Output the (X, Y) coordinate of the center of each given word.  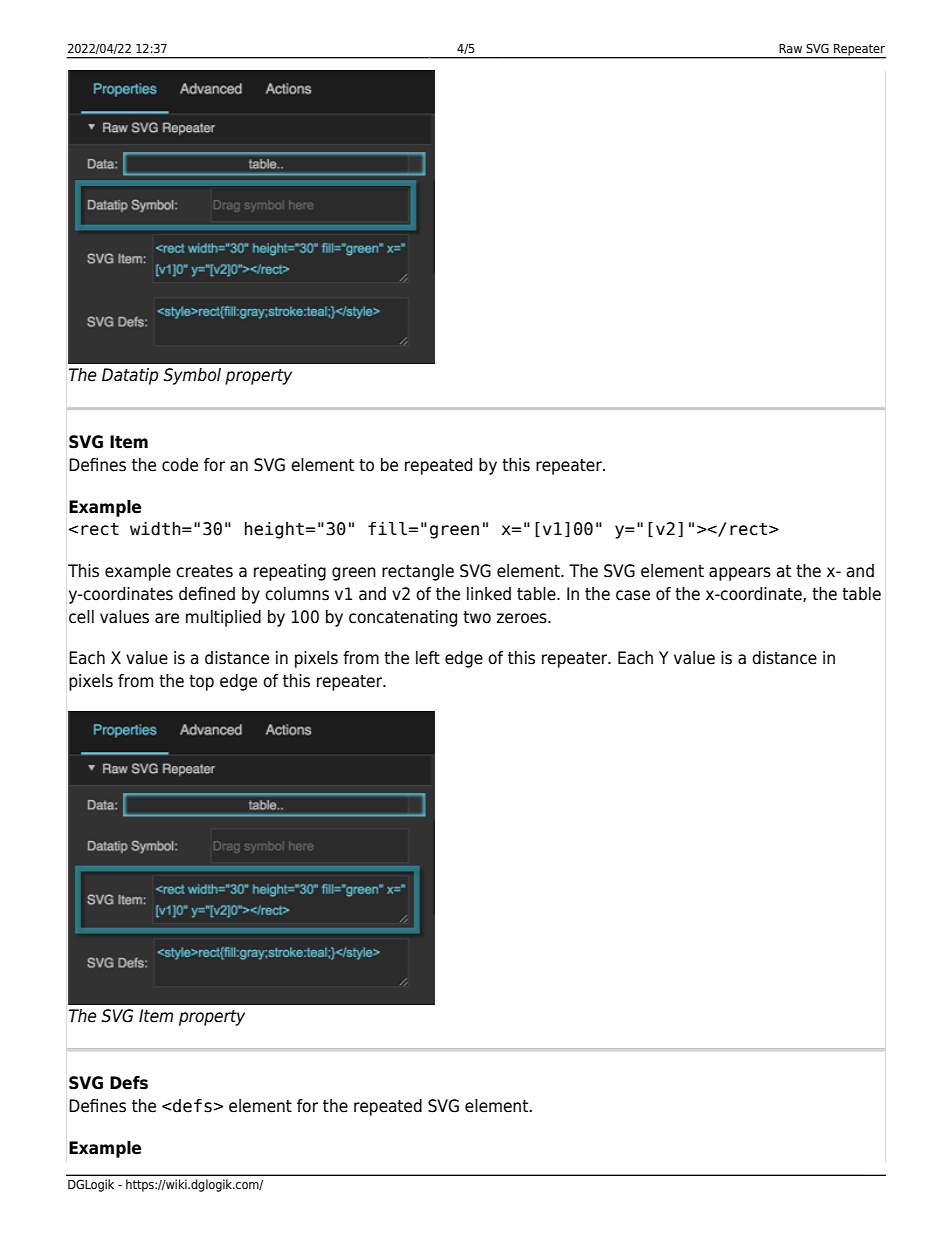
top (201, 683)
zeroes (523, 618)
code (180, 465)
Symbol (192, 376)
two (477, 617)
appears (740, 574)
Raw (790, 48)
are (167, 618)
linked (489, 594)
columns (297, 594)
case (633, 595)
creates (204, 571)
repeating (290, 572)
